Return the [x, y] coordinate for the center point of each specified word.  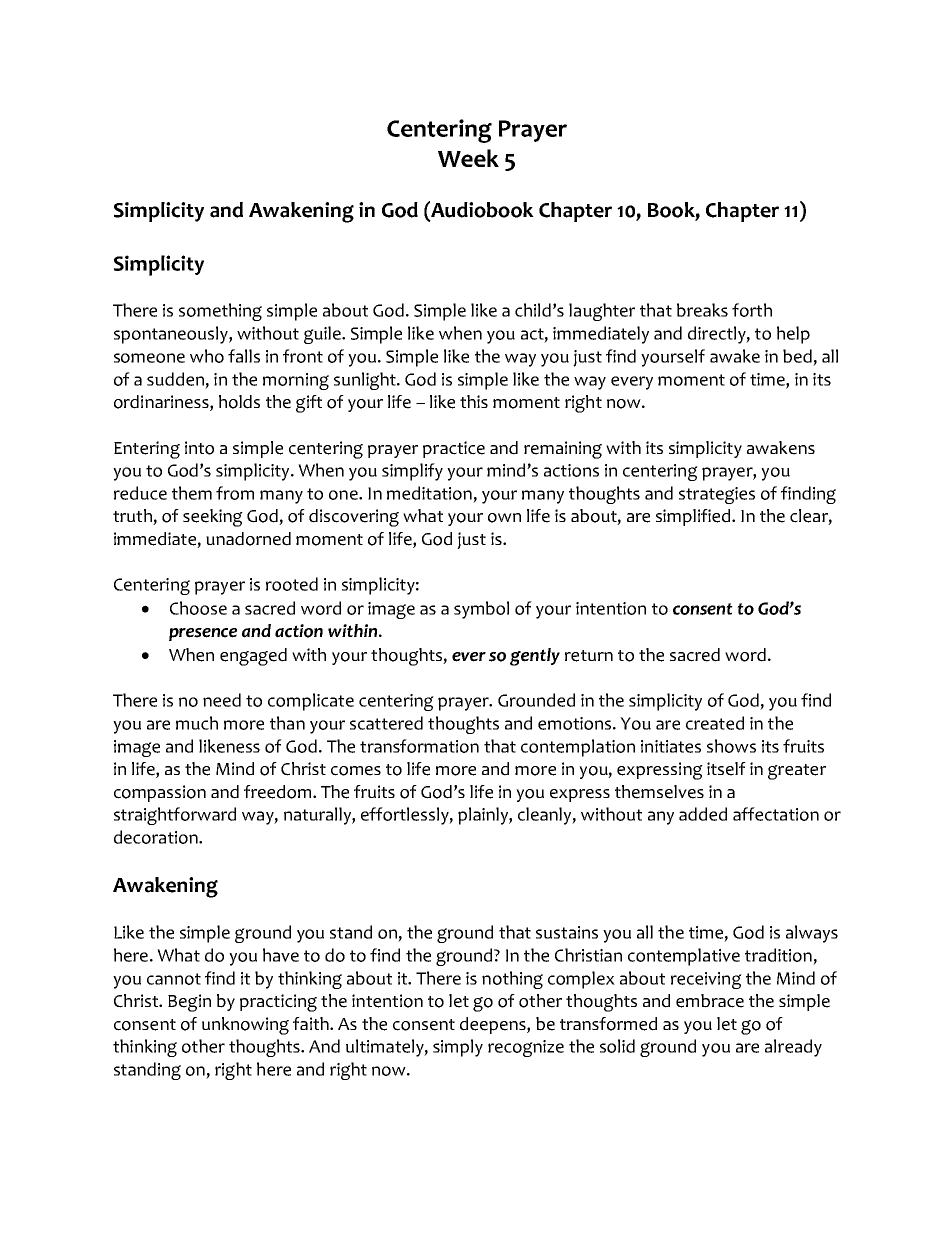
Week [468, 158]
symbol [481, 610]
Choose [198, 608]
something [220, 312]
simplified [694, 517]
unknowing [245, 1026]
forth [752, 310]
